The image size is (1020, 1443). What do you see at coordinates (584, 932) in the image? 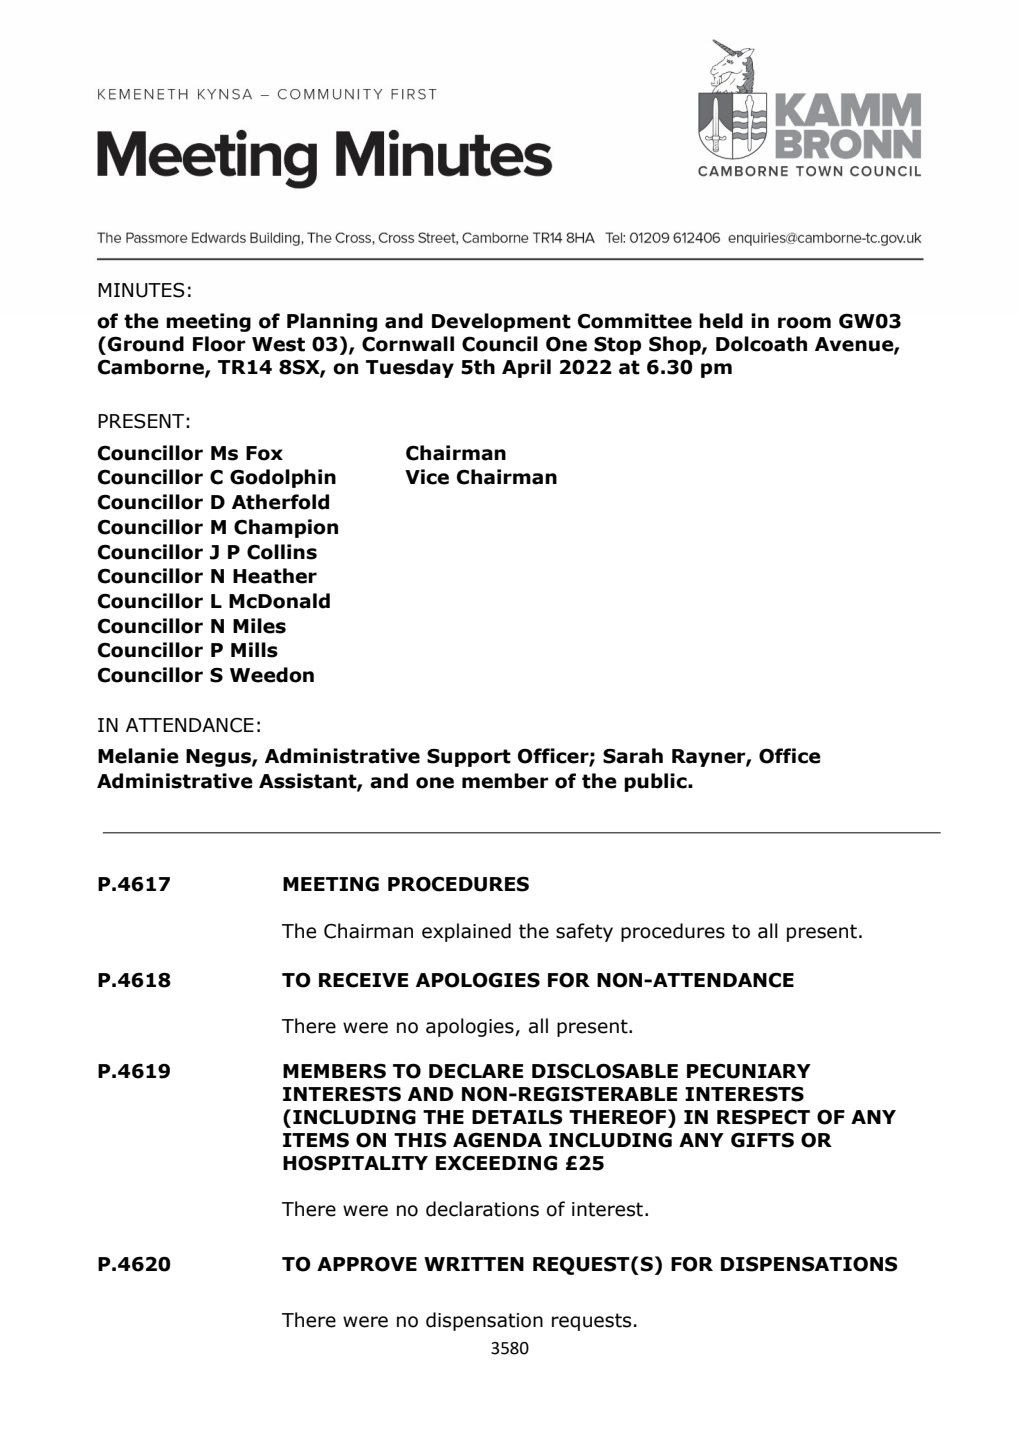
I see `safety` at bounding box center [584, 932].
